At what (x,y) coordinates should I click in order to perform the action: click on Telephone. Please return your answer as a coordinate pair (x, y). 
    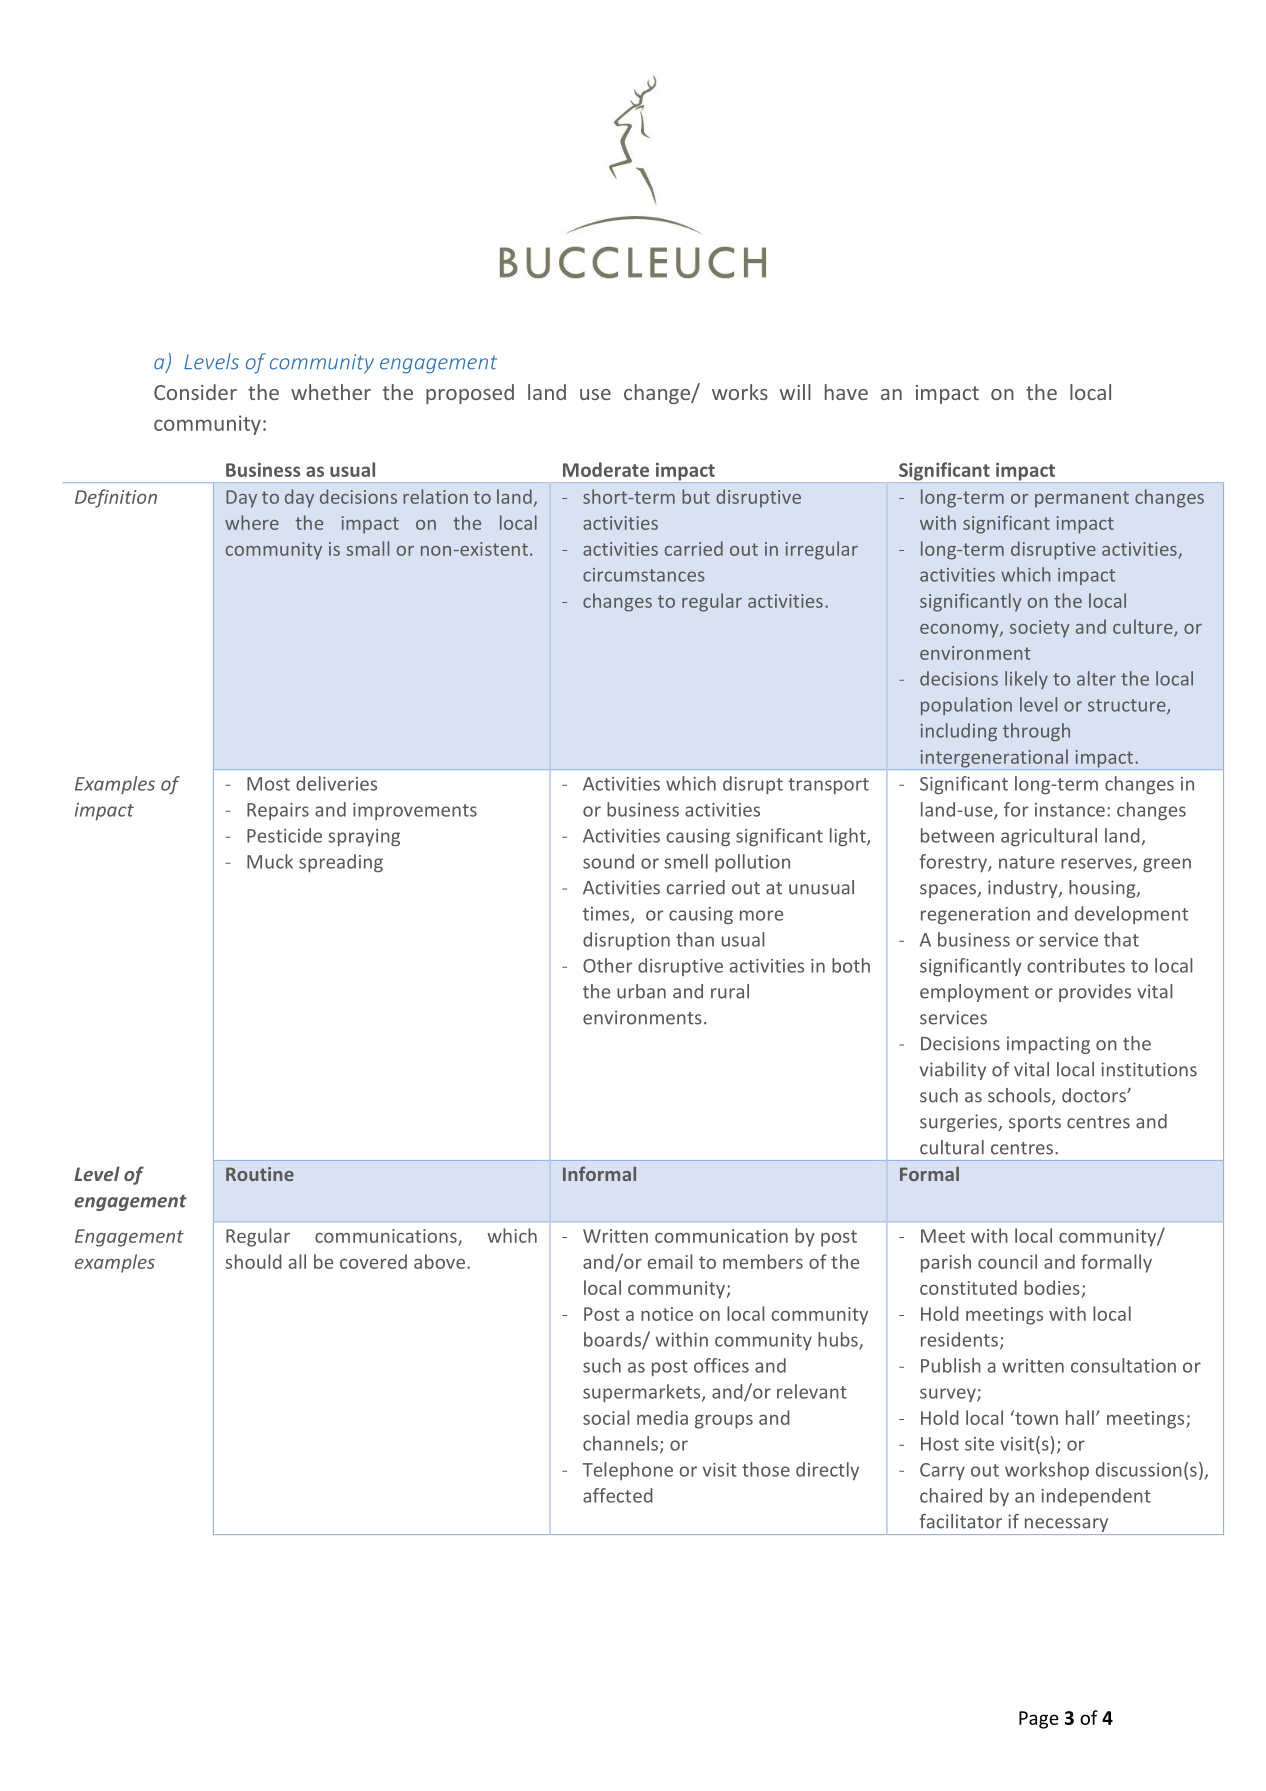
    Looking at the image, I should click on (628, 1471).
